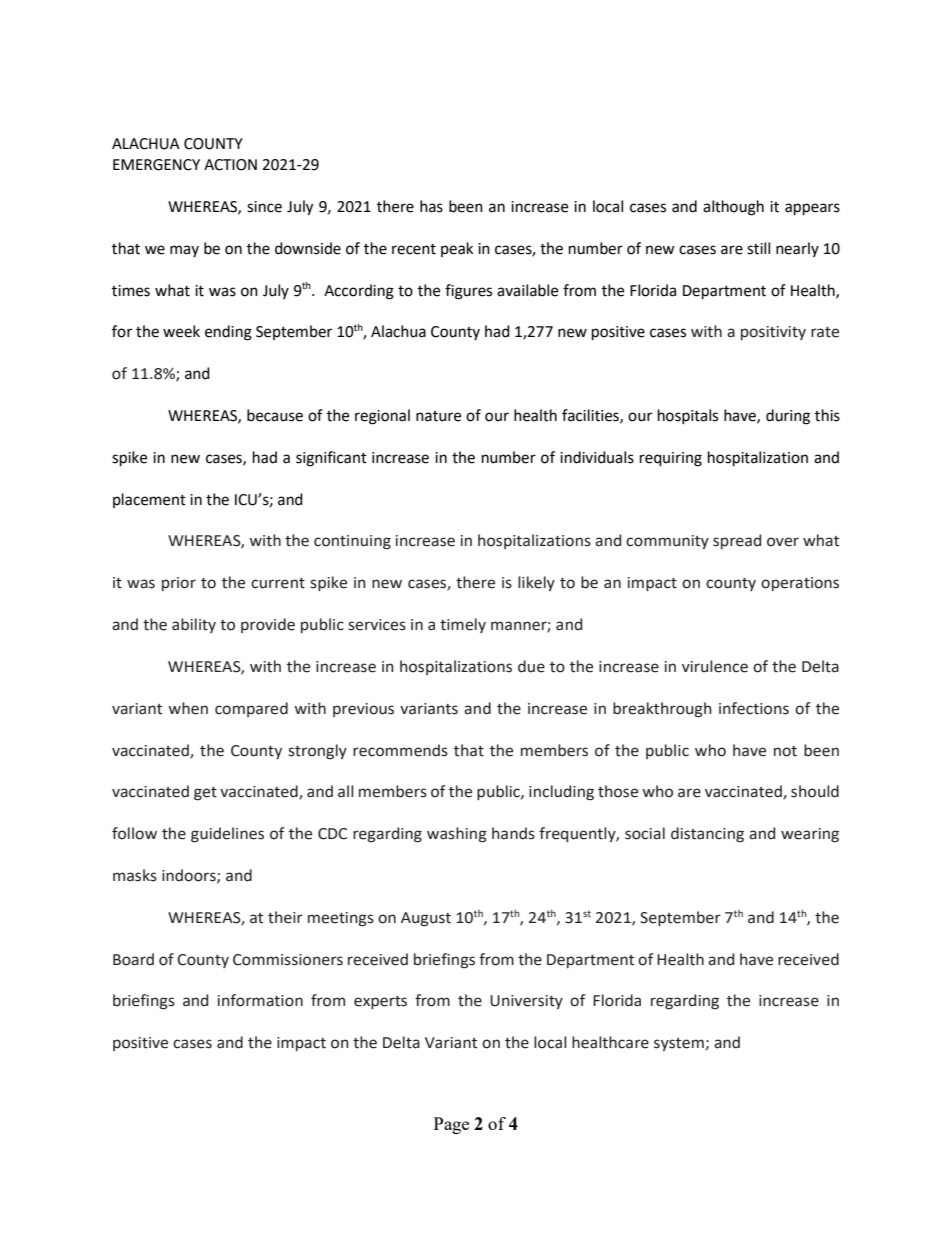 Image resolution: width=952 pixels, height=1233 pixels. Describe the element at coordinates (431, 206) in the image. I see `has` at that location.
